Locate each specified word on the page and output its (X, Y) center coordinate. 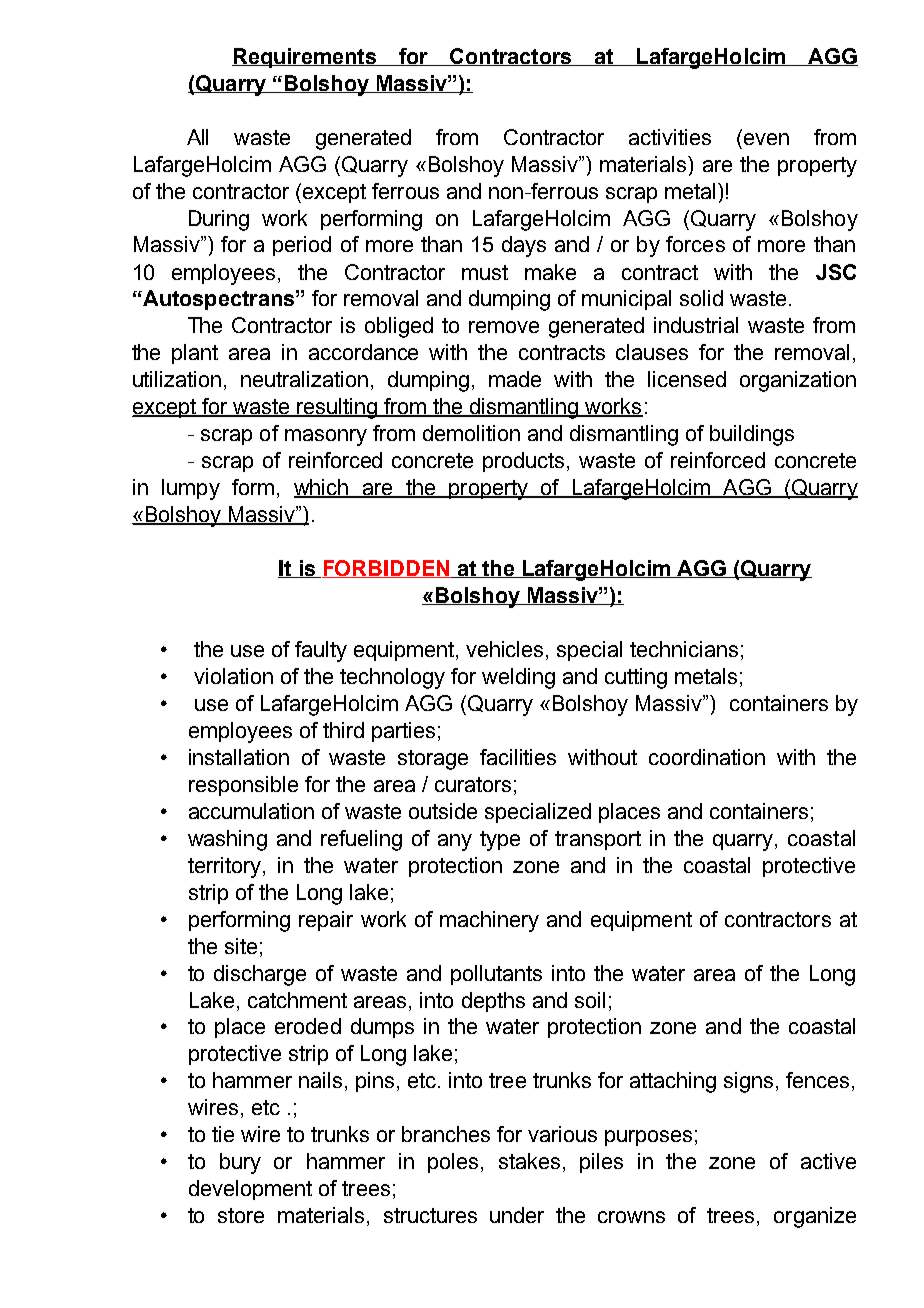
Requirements (305, 58)
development (250, 1190)
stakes (529, 1161)
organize (815, 1217)
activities (670, 137)
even (766, 139)
